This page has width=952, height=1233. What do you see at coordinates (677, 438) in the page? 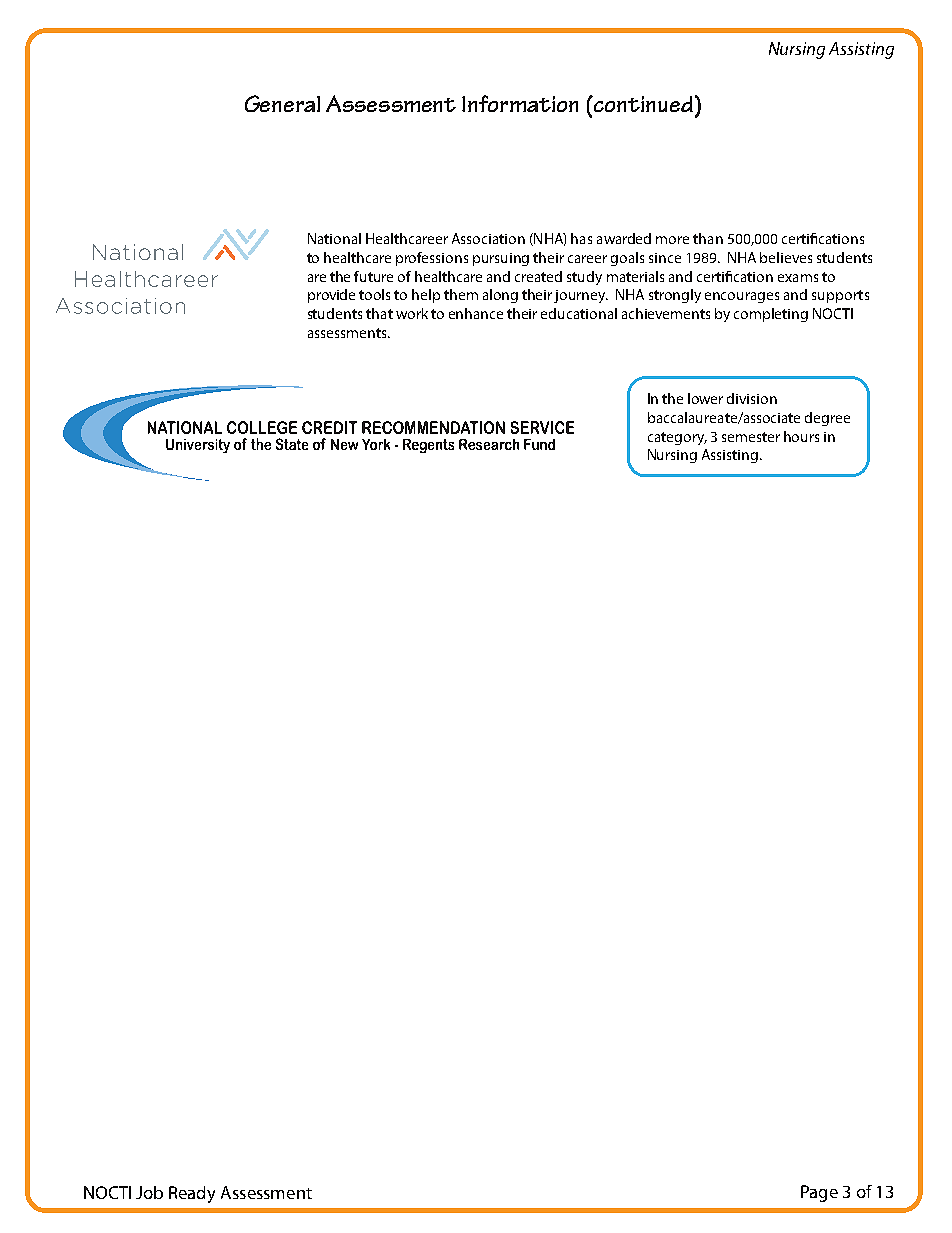
I see `category` at bounding box center [677, 438].
